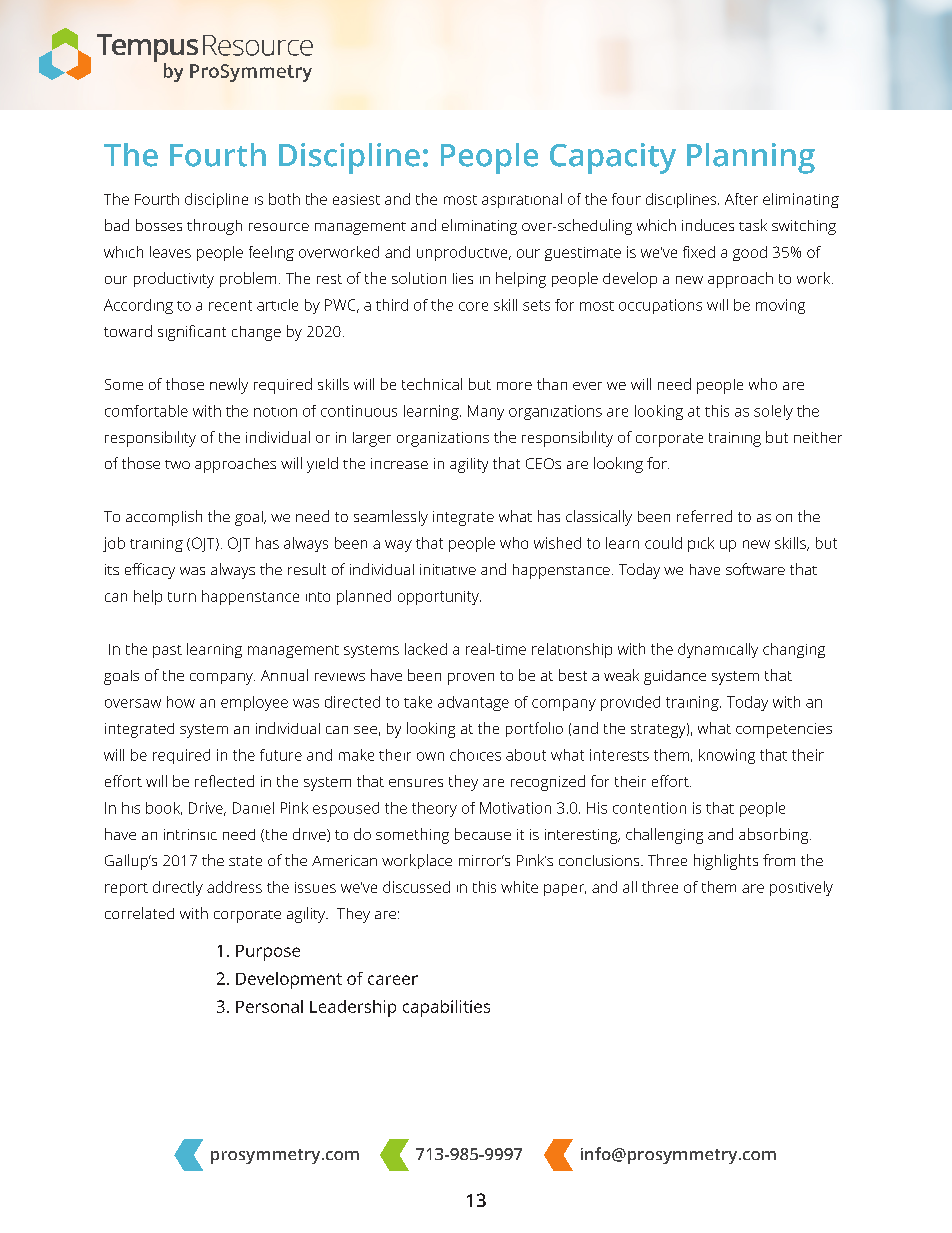  Describe the element at coordinates (224, 781) in the document. I see `reflected` at that location.
